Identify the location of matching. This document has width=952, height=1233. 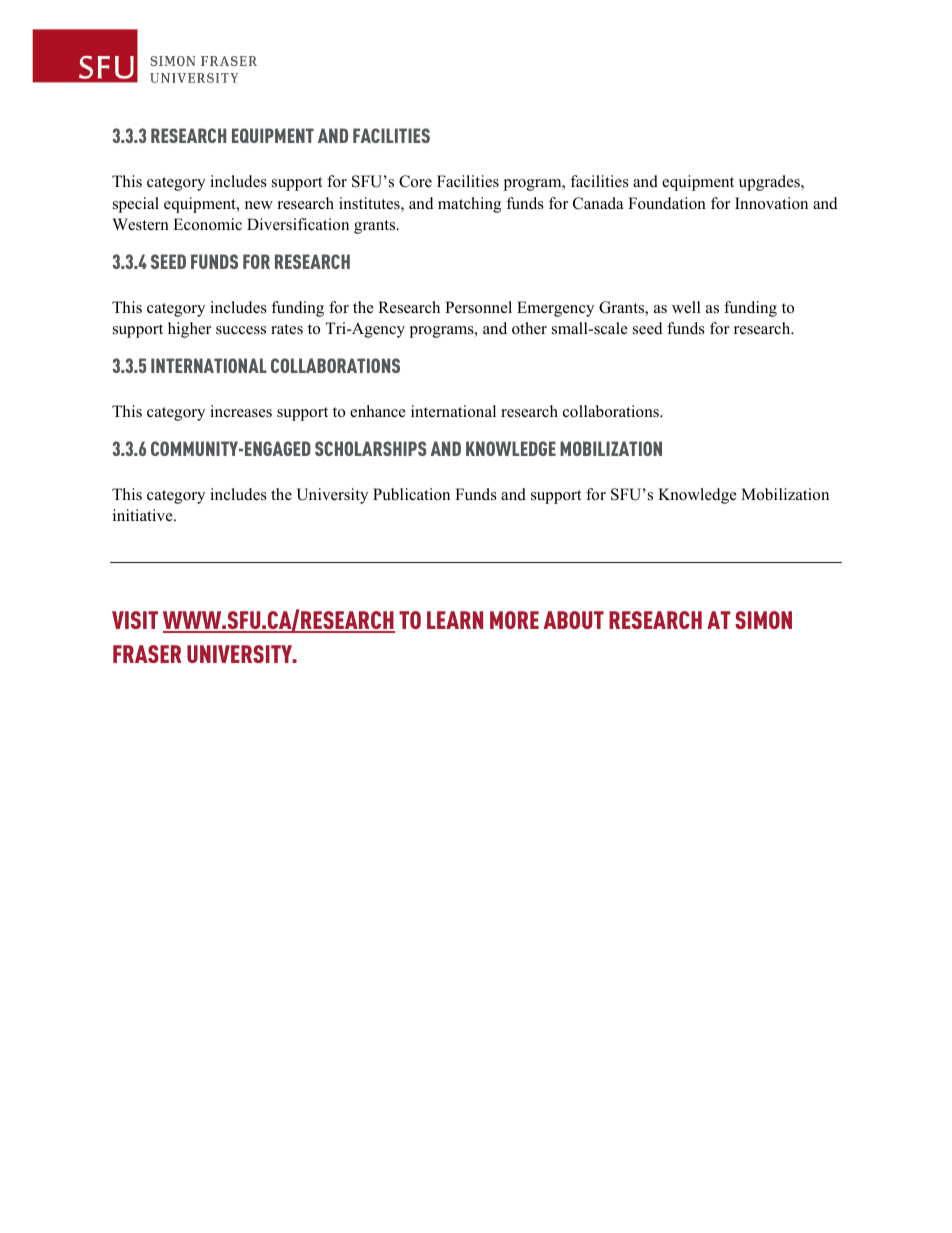
(469, 205).
